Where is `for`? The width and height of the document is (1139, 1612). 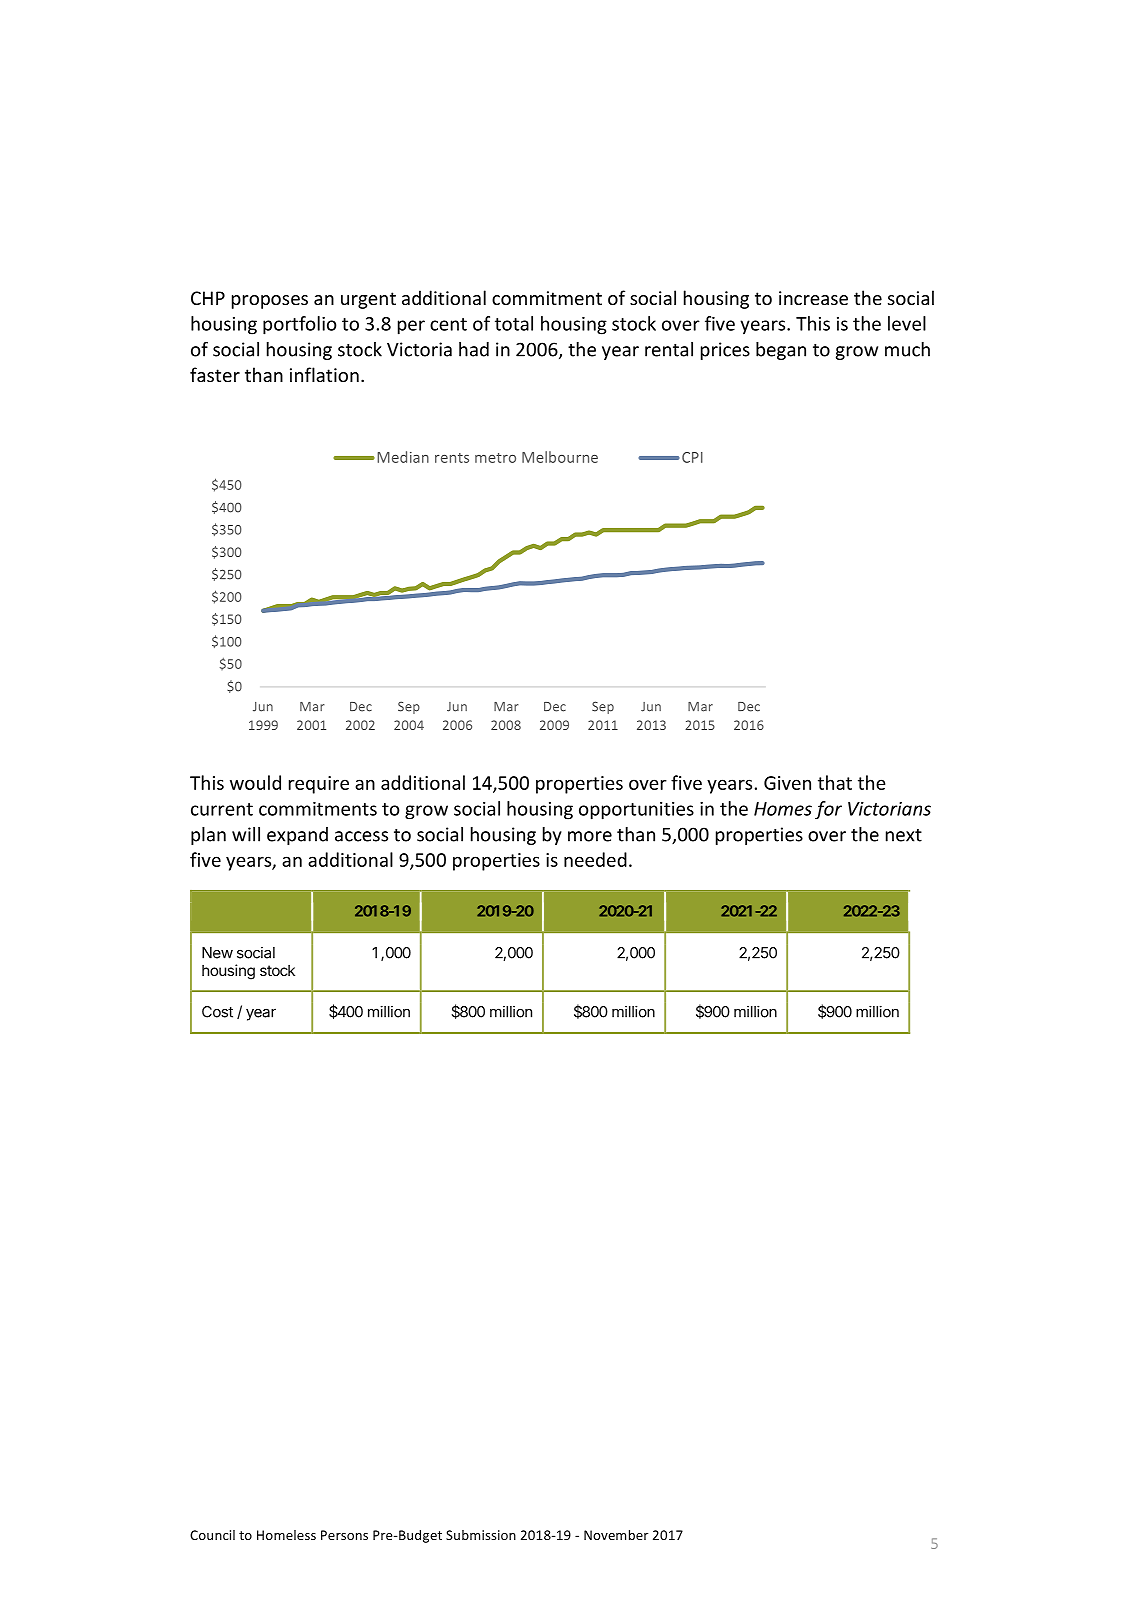
for is located at coordinates (828, 810).
